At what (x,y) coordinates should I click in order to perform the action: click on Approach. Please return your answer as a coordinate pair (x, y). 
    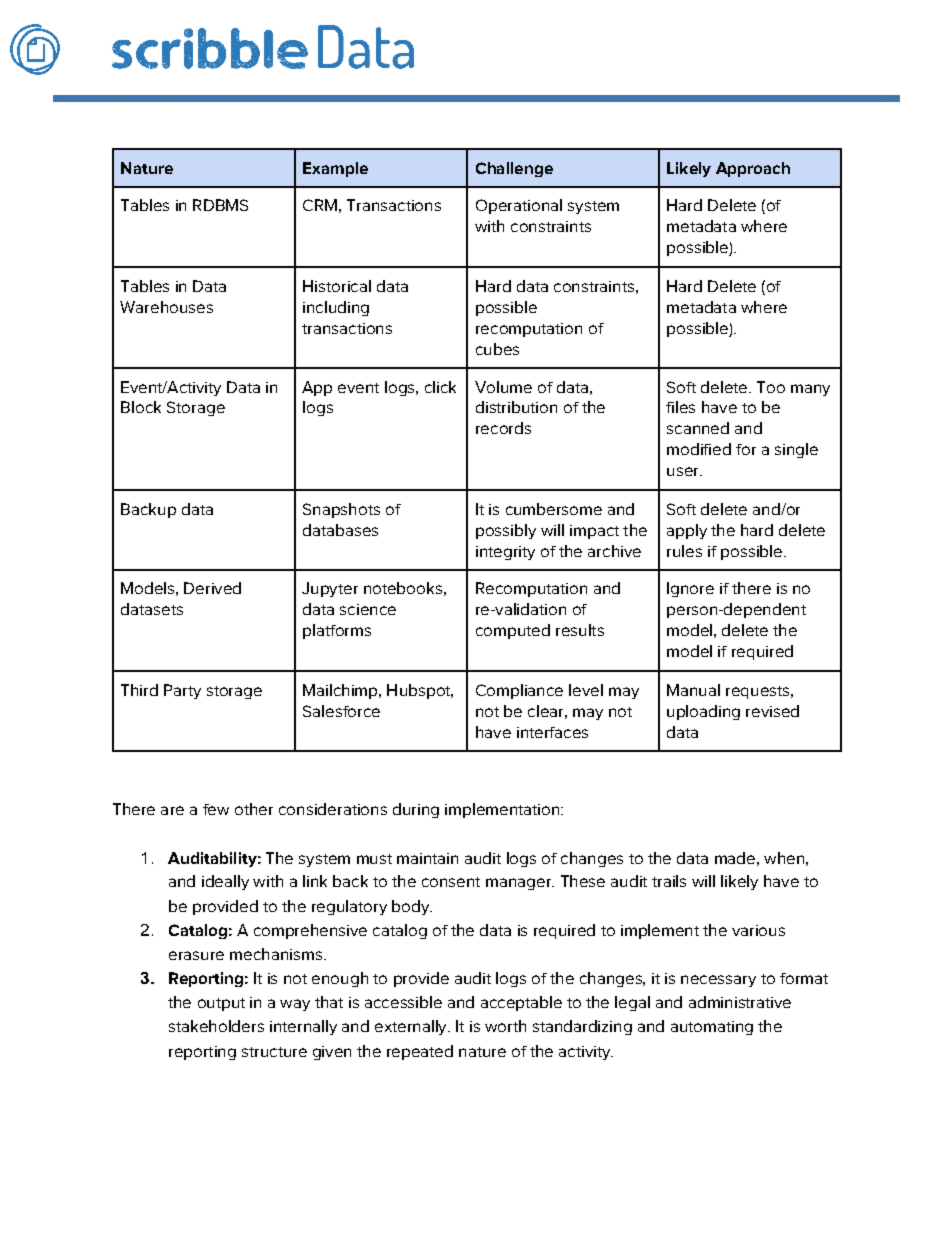
    Looking at the image, I should click on (753, 169).
